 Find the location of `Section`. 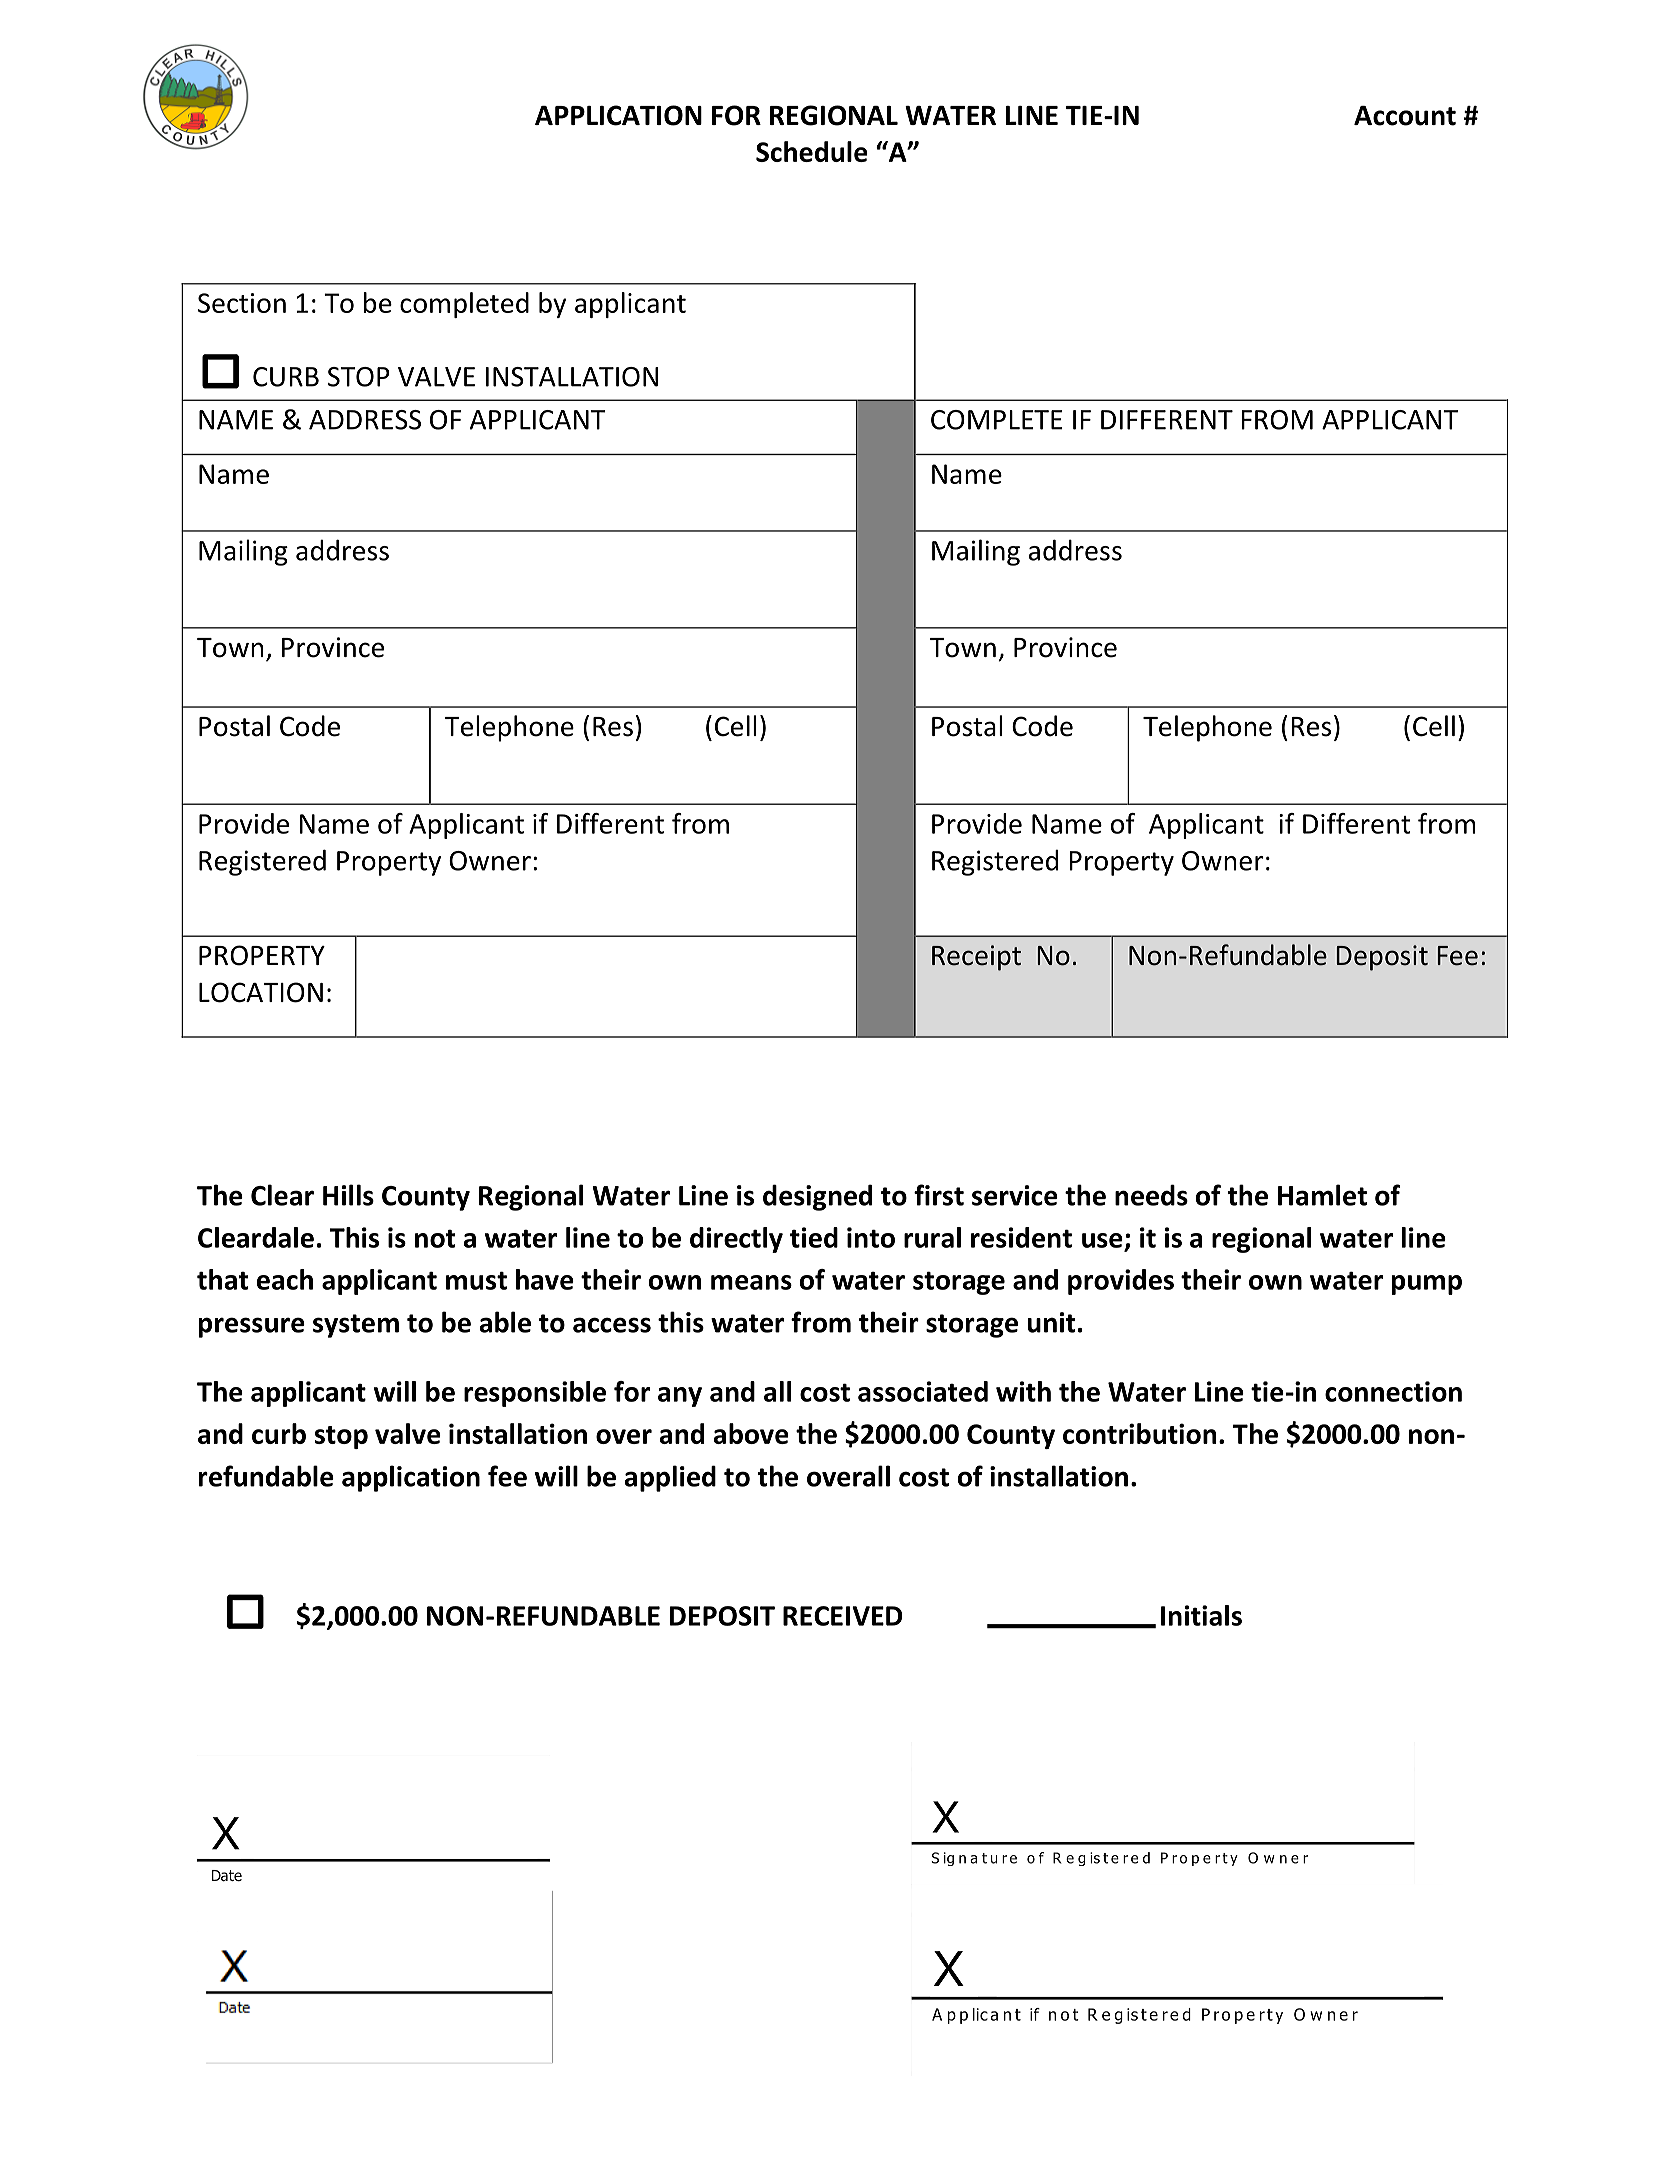

Section is located at coordinates (242, 303).
